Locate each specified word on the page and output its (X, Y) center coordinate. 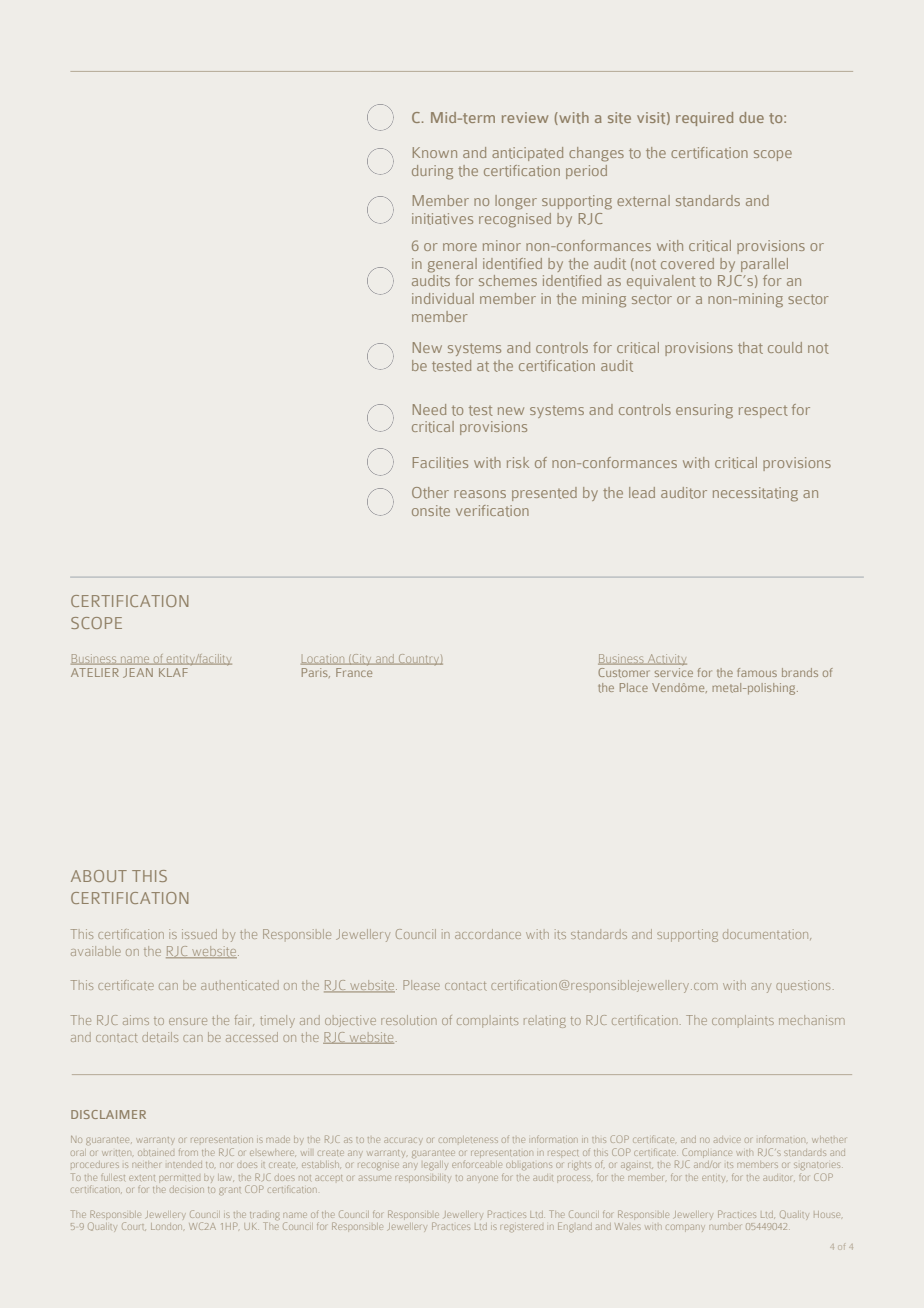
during (432, 172)
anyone (482, 1178)
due (751, 117)
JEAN (138, 673)
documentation (767, 934)
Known (435, 152)
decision (187, 1189)
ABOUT (99, 876)
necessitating (755, 494)
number (725, 1227)
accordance (488, 934)
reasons (480, 494)
